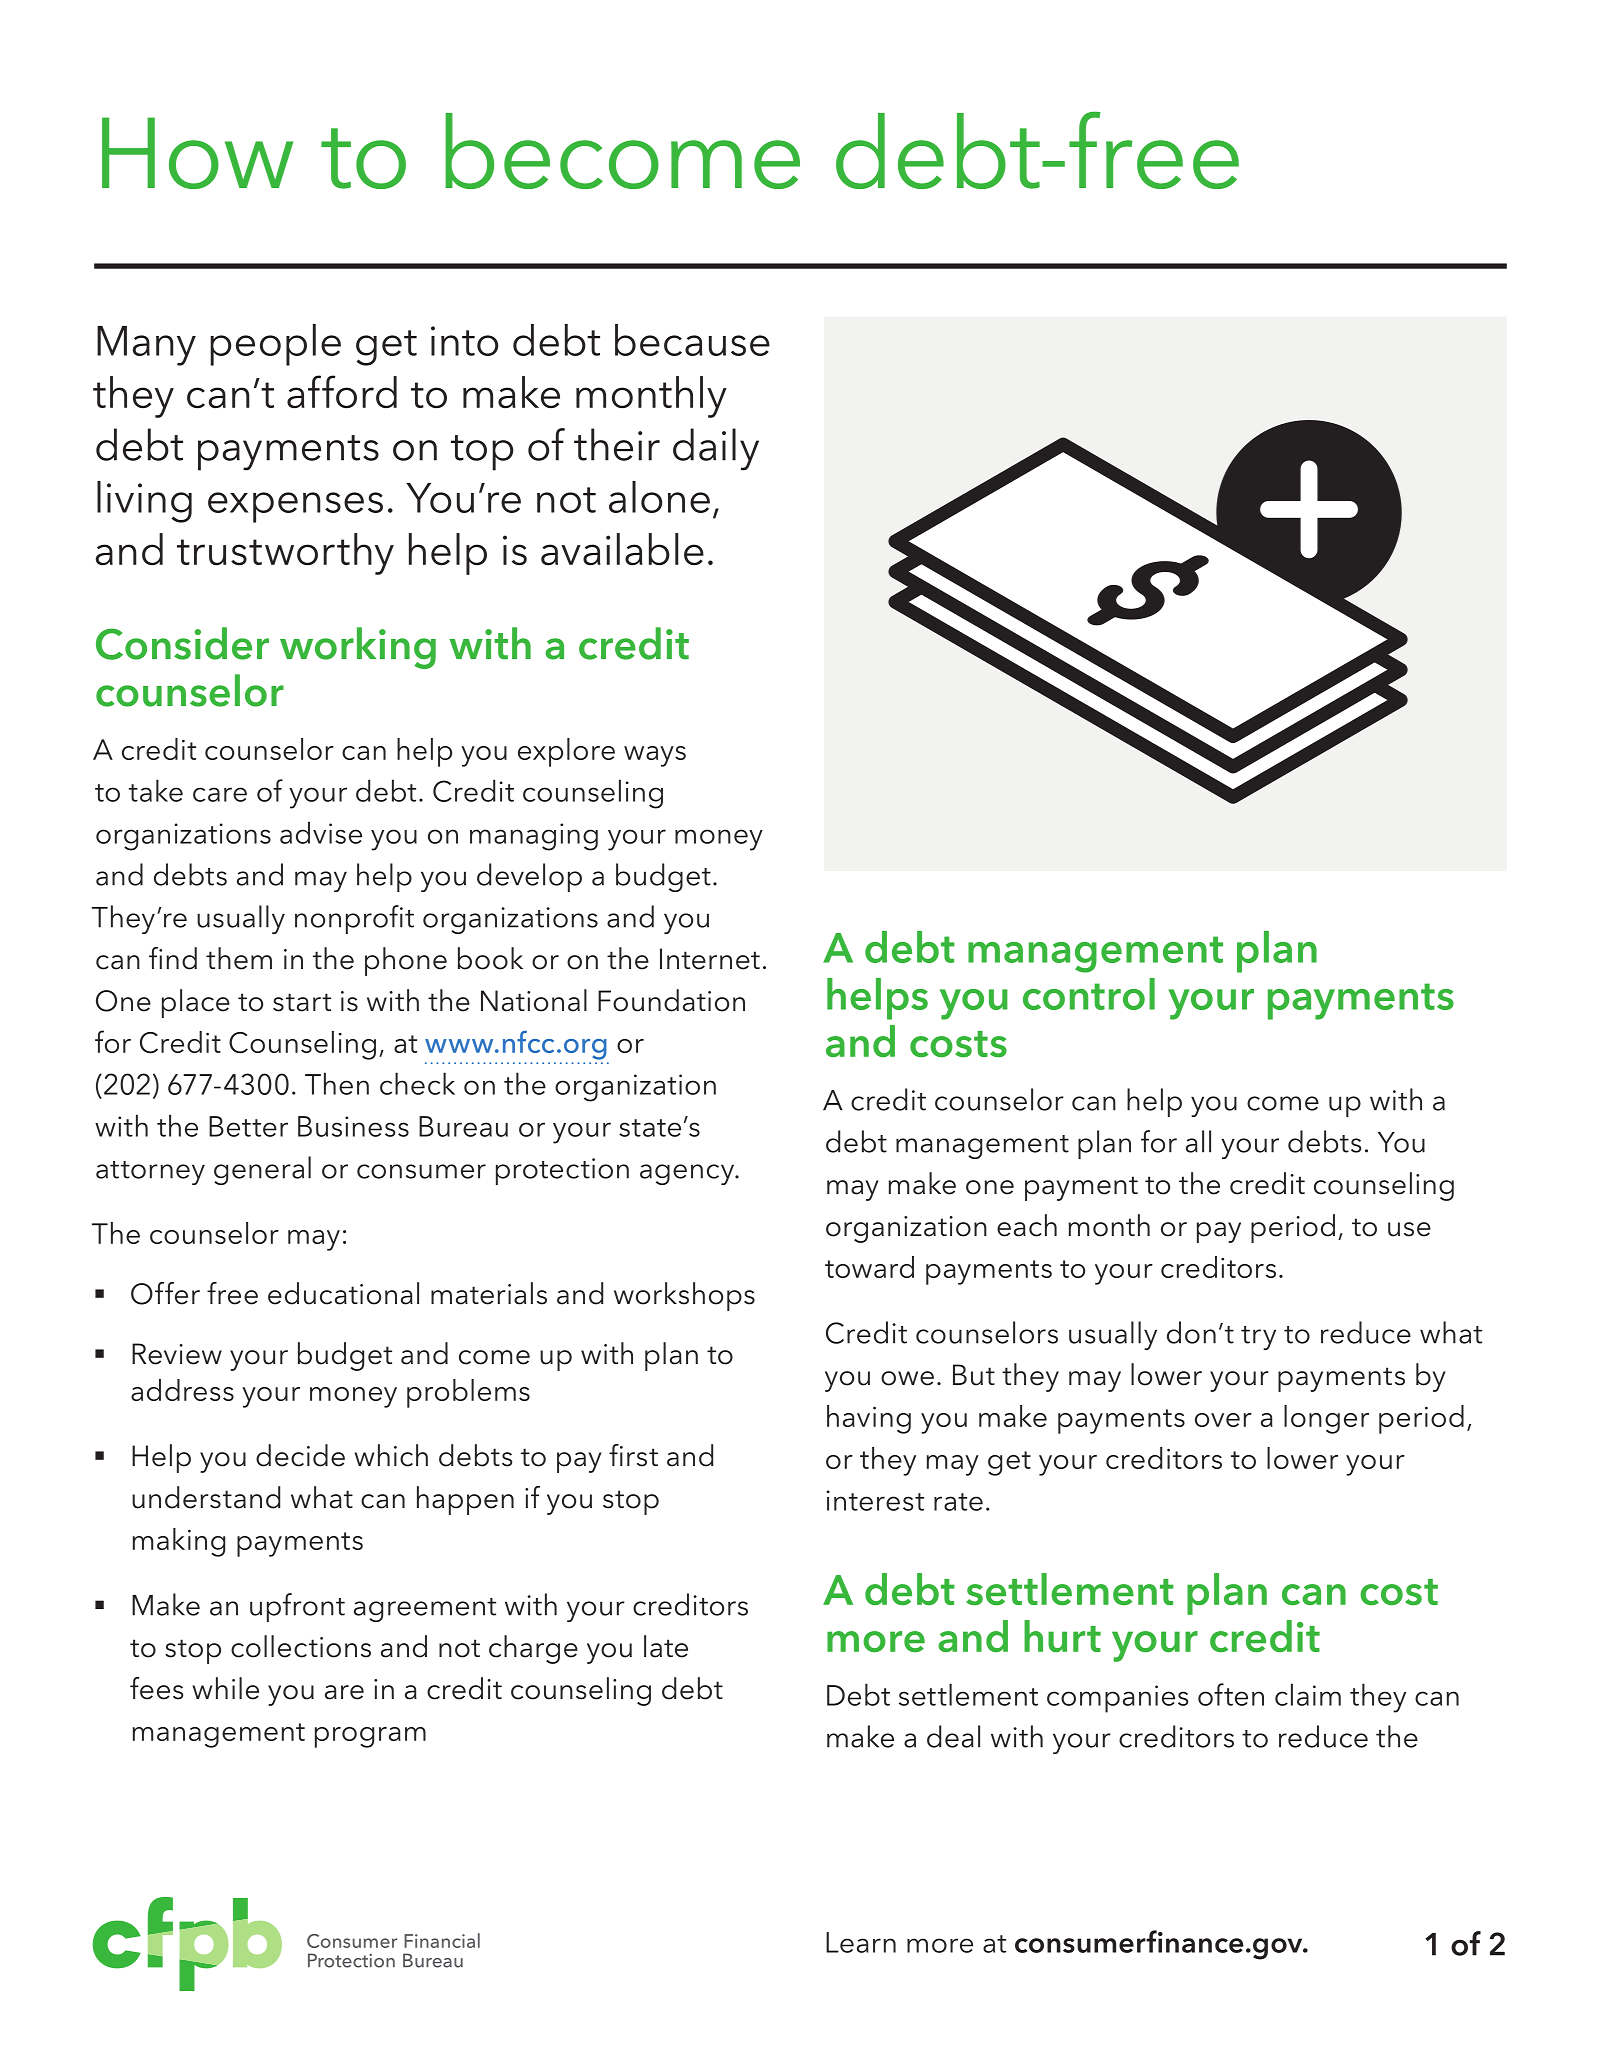 This document has height=2072, width=1601. Describe the element at coordinates (671, 1000) in the document. I see `Foundation` at that location.
